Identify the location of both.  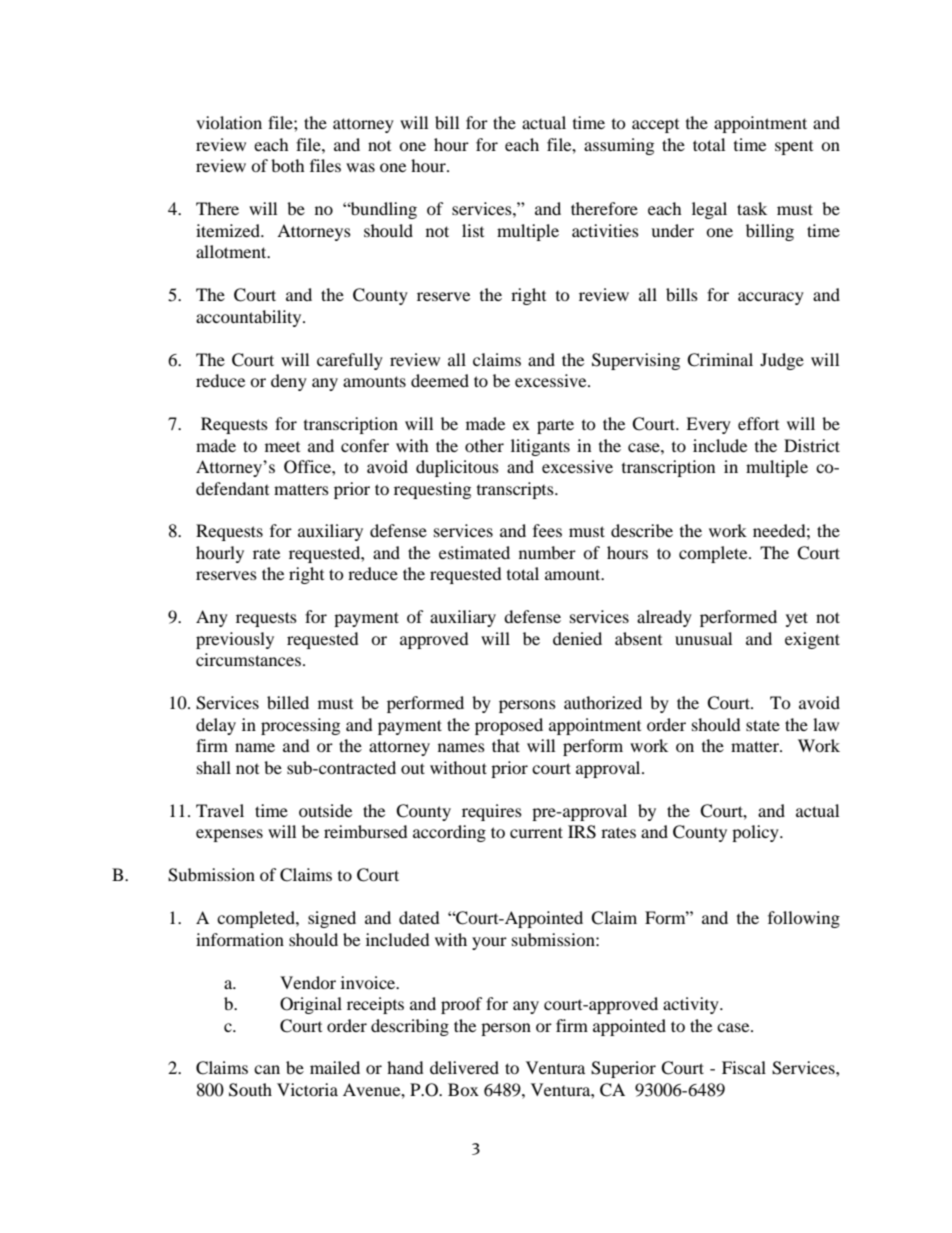
(288, 165).
